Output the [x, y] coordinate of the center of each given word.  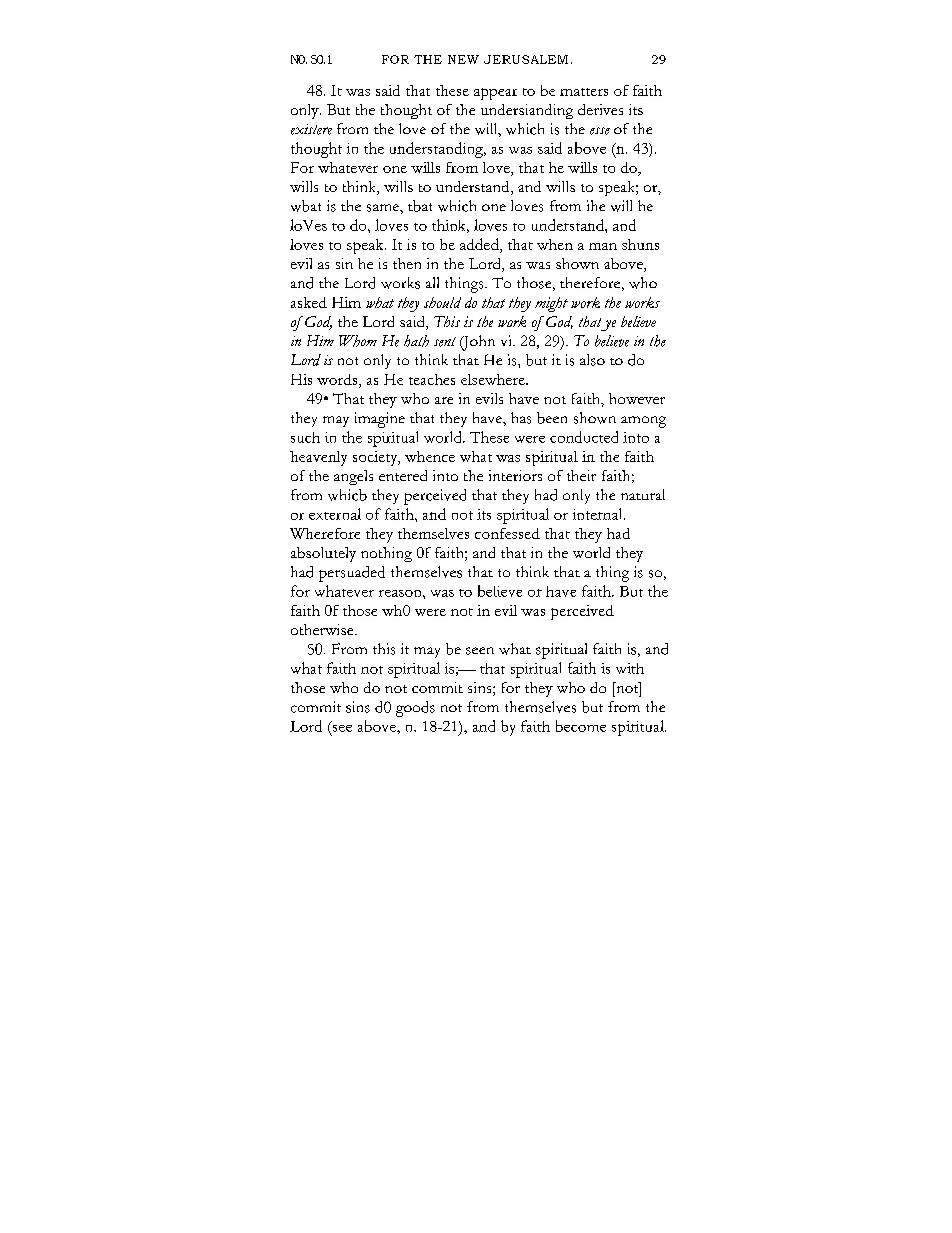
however [637, 398]
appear [495, 94]
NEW [463, 59]
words [338, 381]
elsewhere [494, 379]
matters [584, 92]
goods [415, 709]
